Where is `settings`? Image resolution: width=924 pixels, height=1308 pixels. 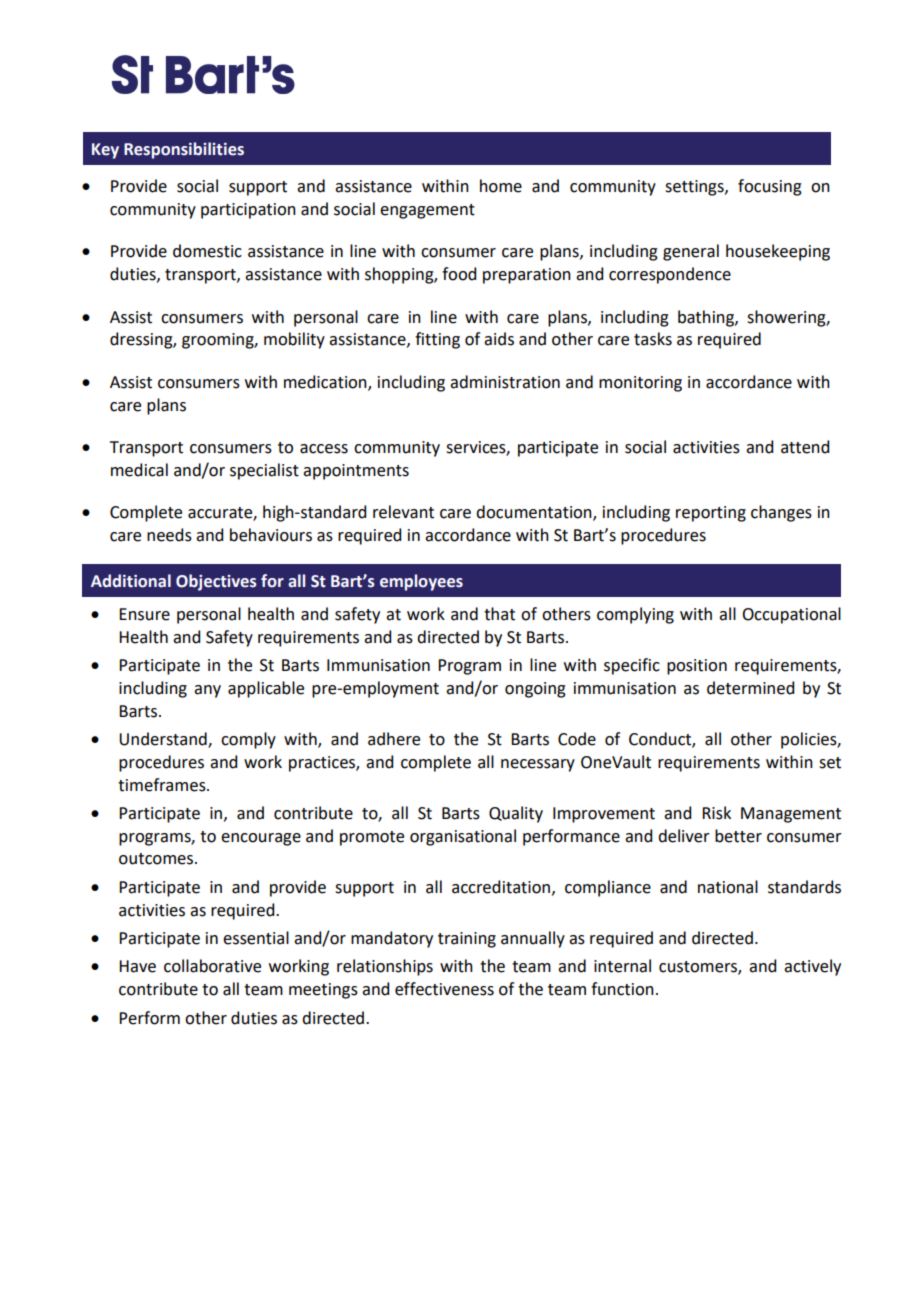
settings is located at coordinates (695, 188).
